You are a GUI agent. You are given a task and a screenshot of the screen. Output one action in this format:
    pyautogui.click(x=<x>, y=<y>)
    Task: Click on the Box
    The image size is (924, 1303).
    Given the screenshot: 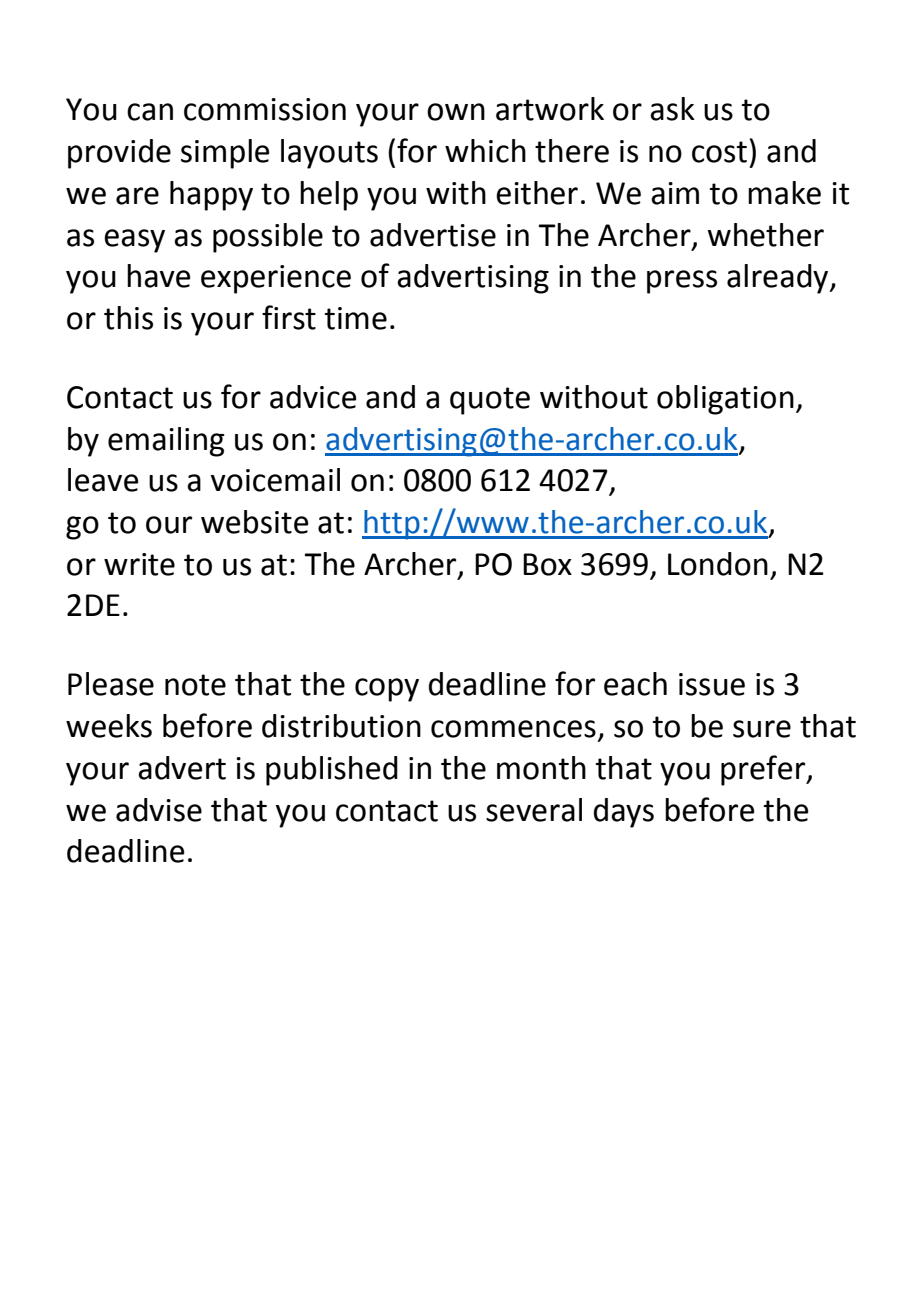 What is the action you would take?
    pyautogui.click(x=547, y=564)
